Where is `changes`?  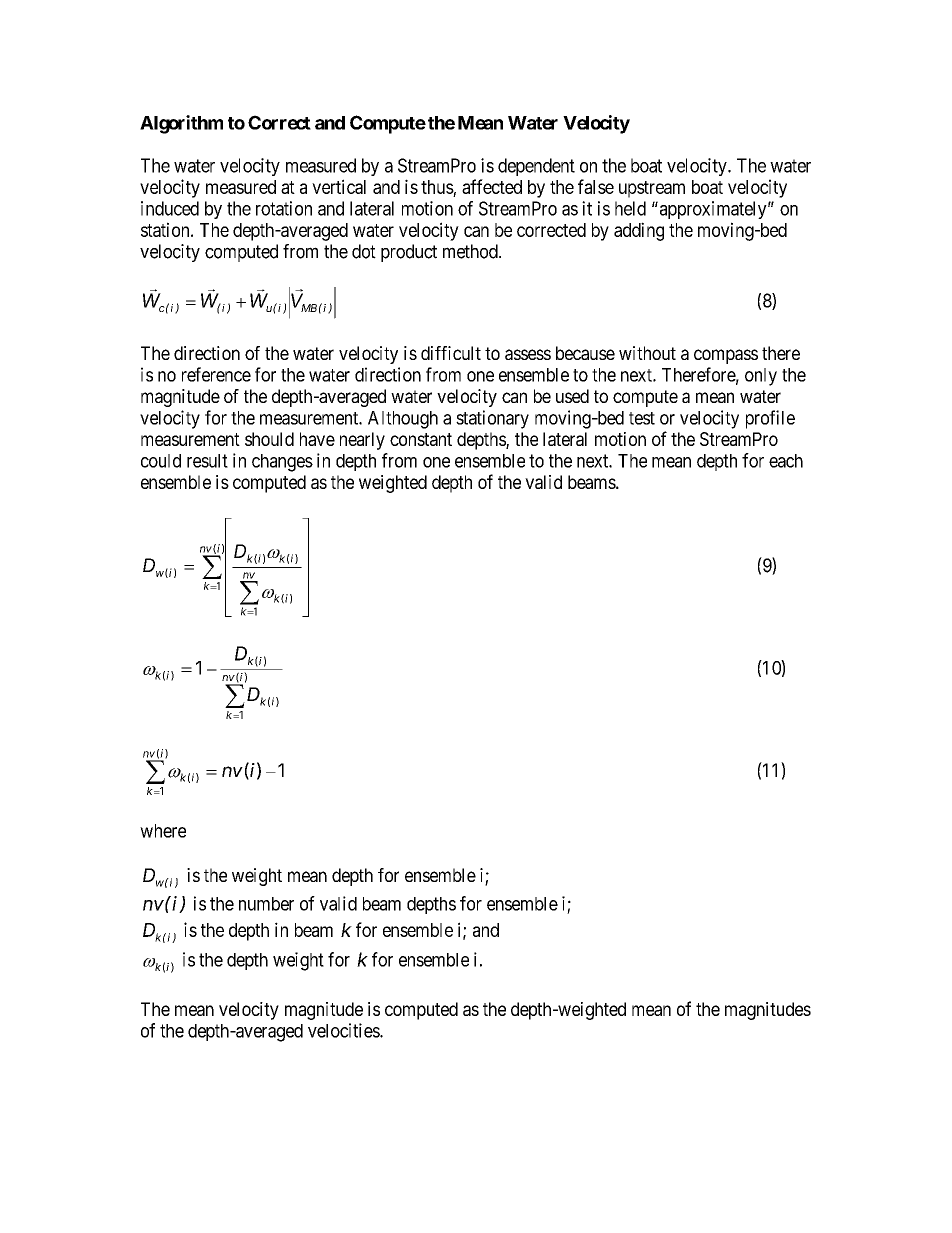 changes is located at coordinates (282, 463).
